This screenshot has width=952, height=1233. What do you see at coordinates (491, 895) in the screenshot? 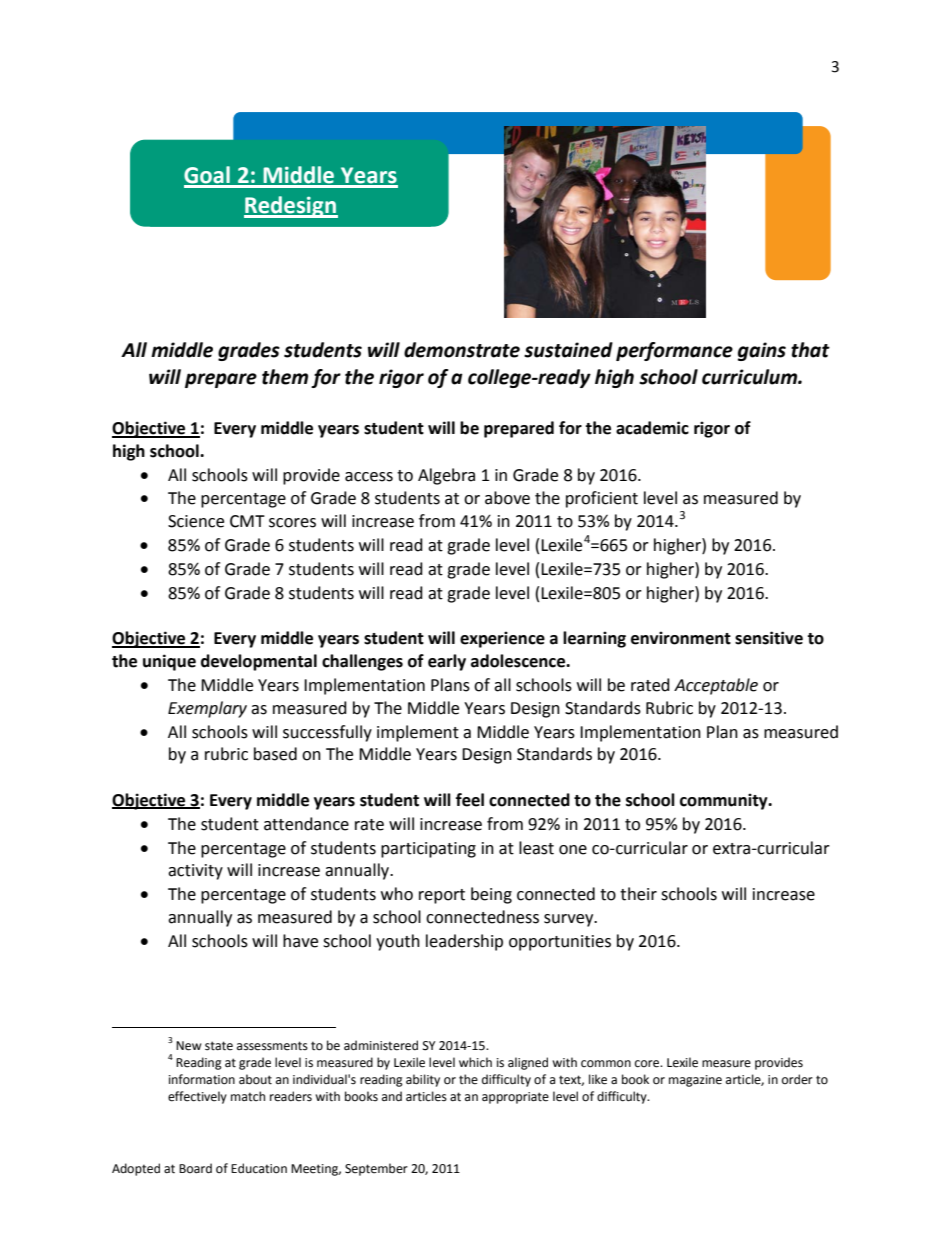
I see `being` at bounding box center [491, 895].
